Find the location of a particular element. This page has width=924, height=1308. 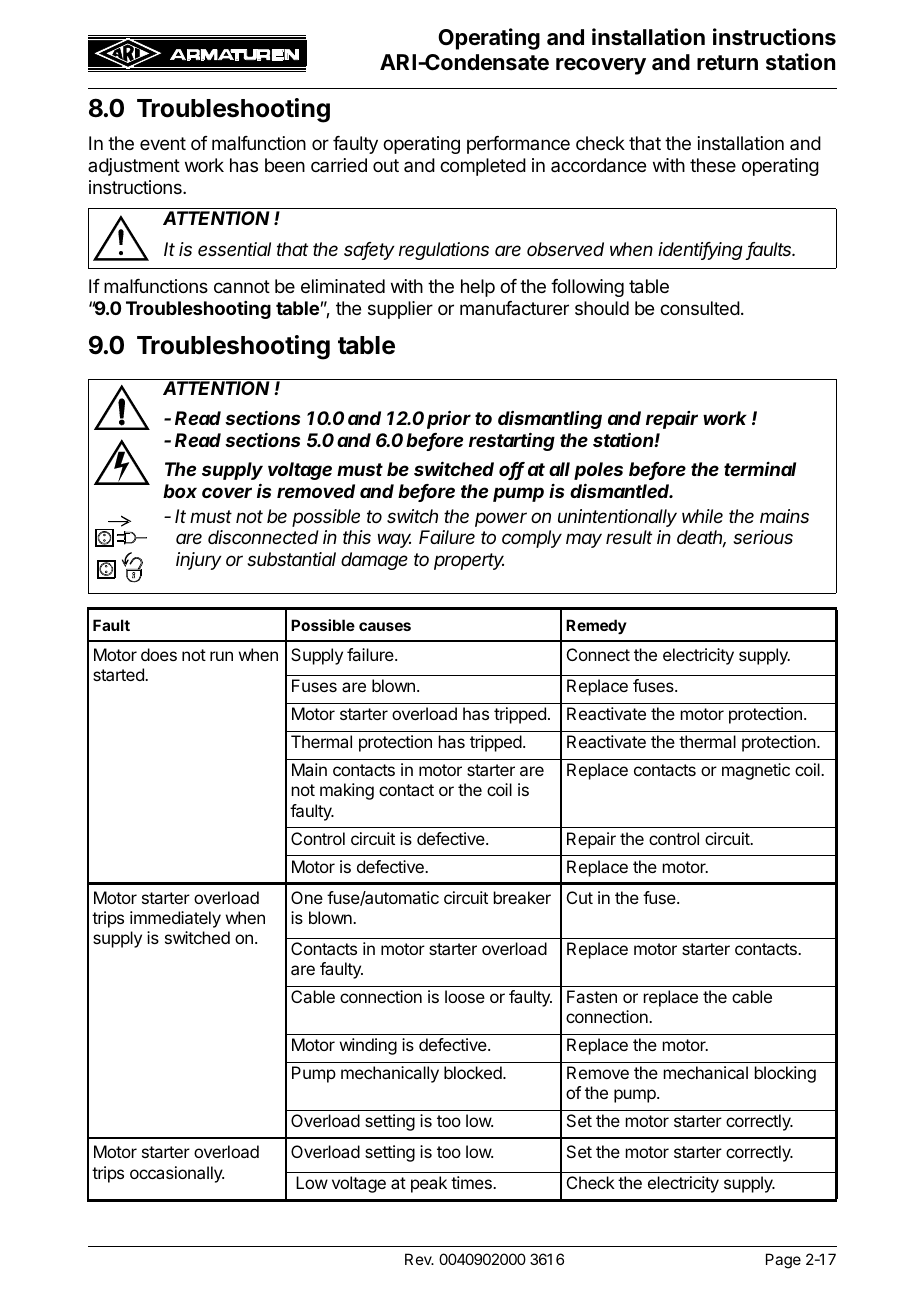

while is located at coordinates (702, 516).
